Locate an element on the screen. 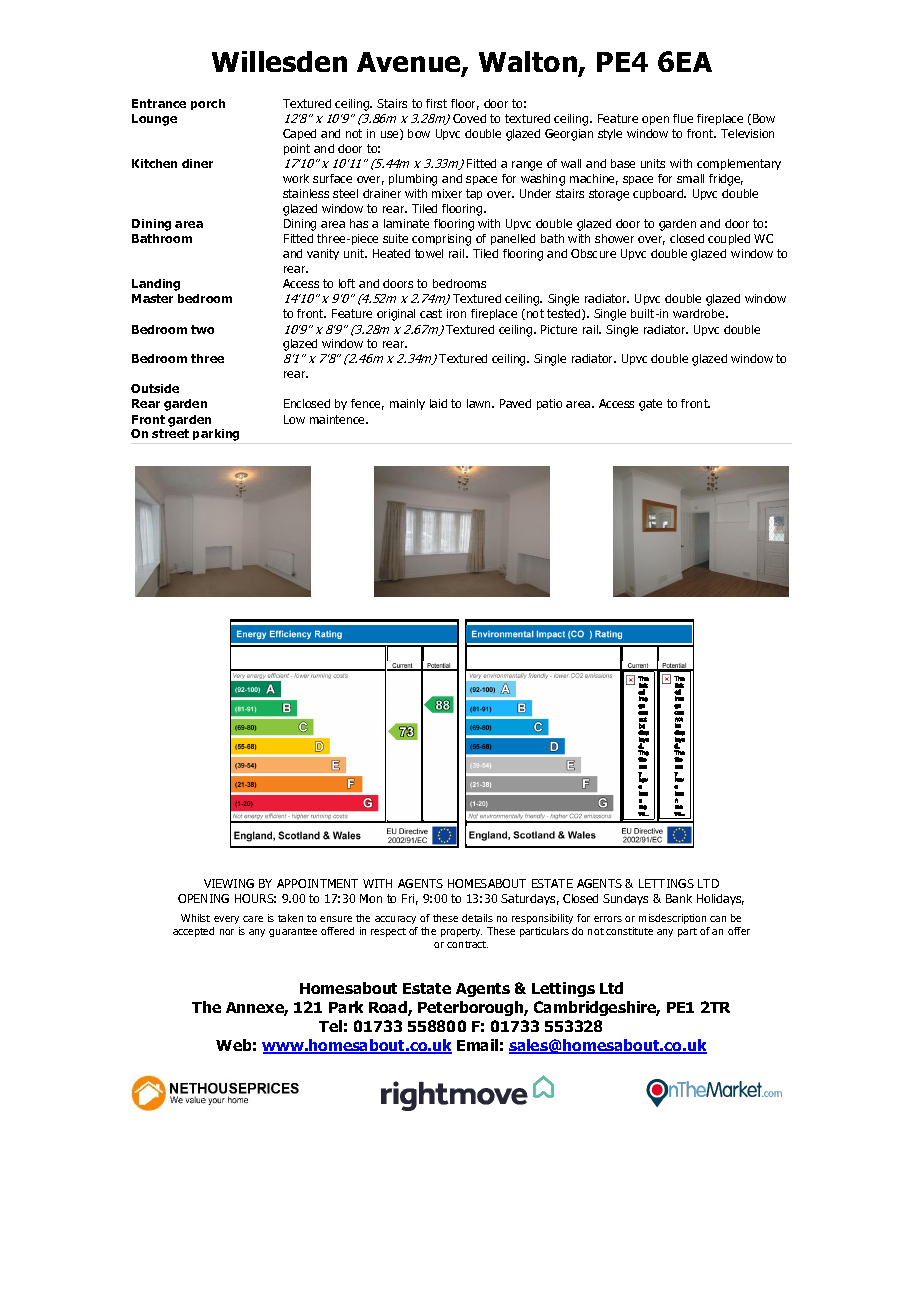 The height and width of the screenshot is (1308, 924). Outside is located at coordinates (155, 388).
